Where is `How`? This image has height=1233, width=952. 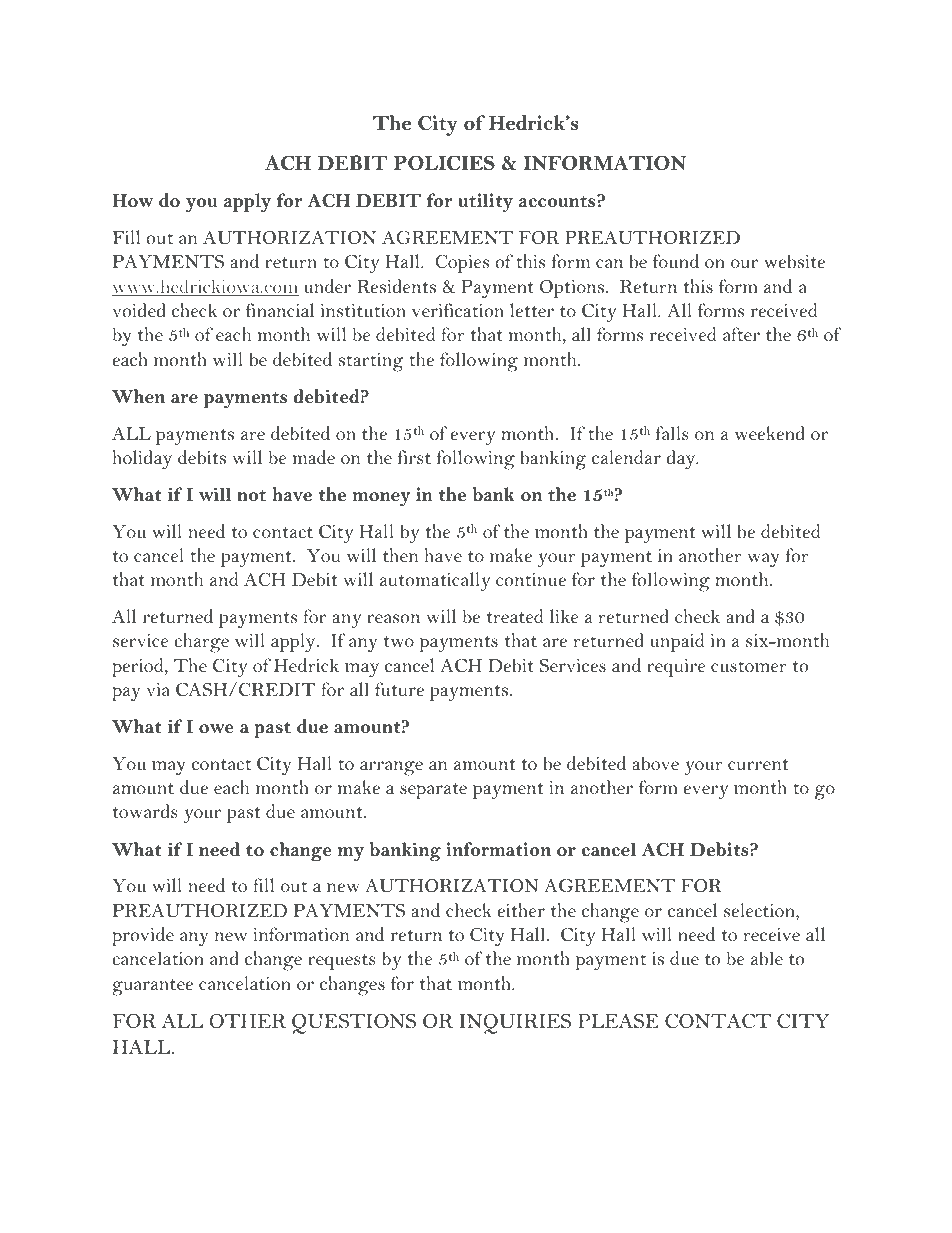 How is located at coordinates (132, 200).
